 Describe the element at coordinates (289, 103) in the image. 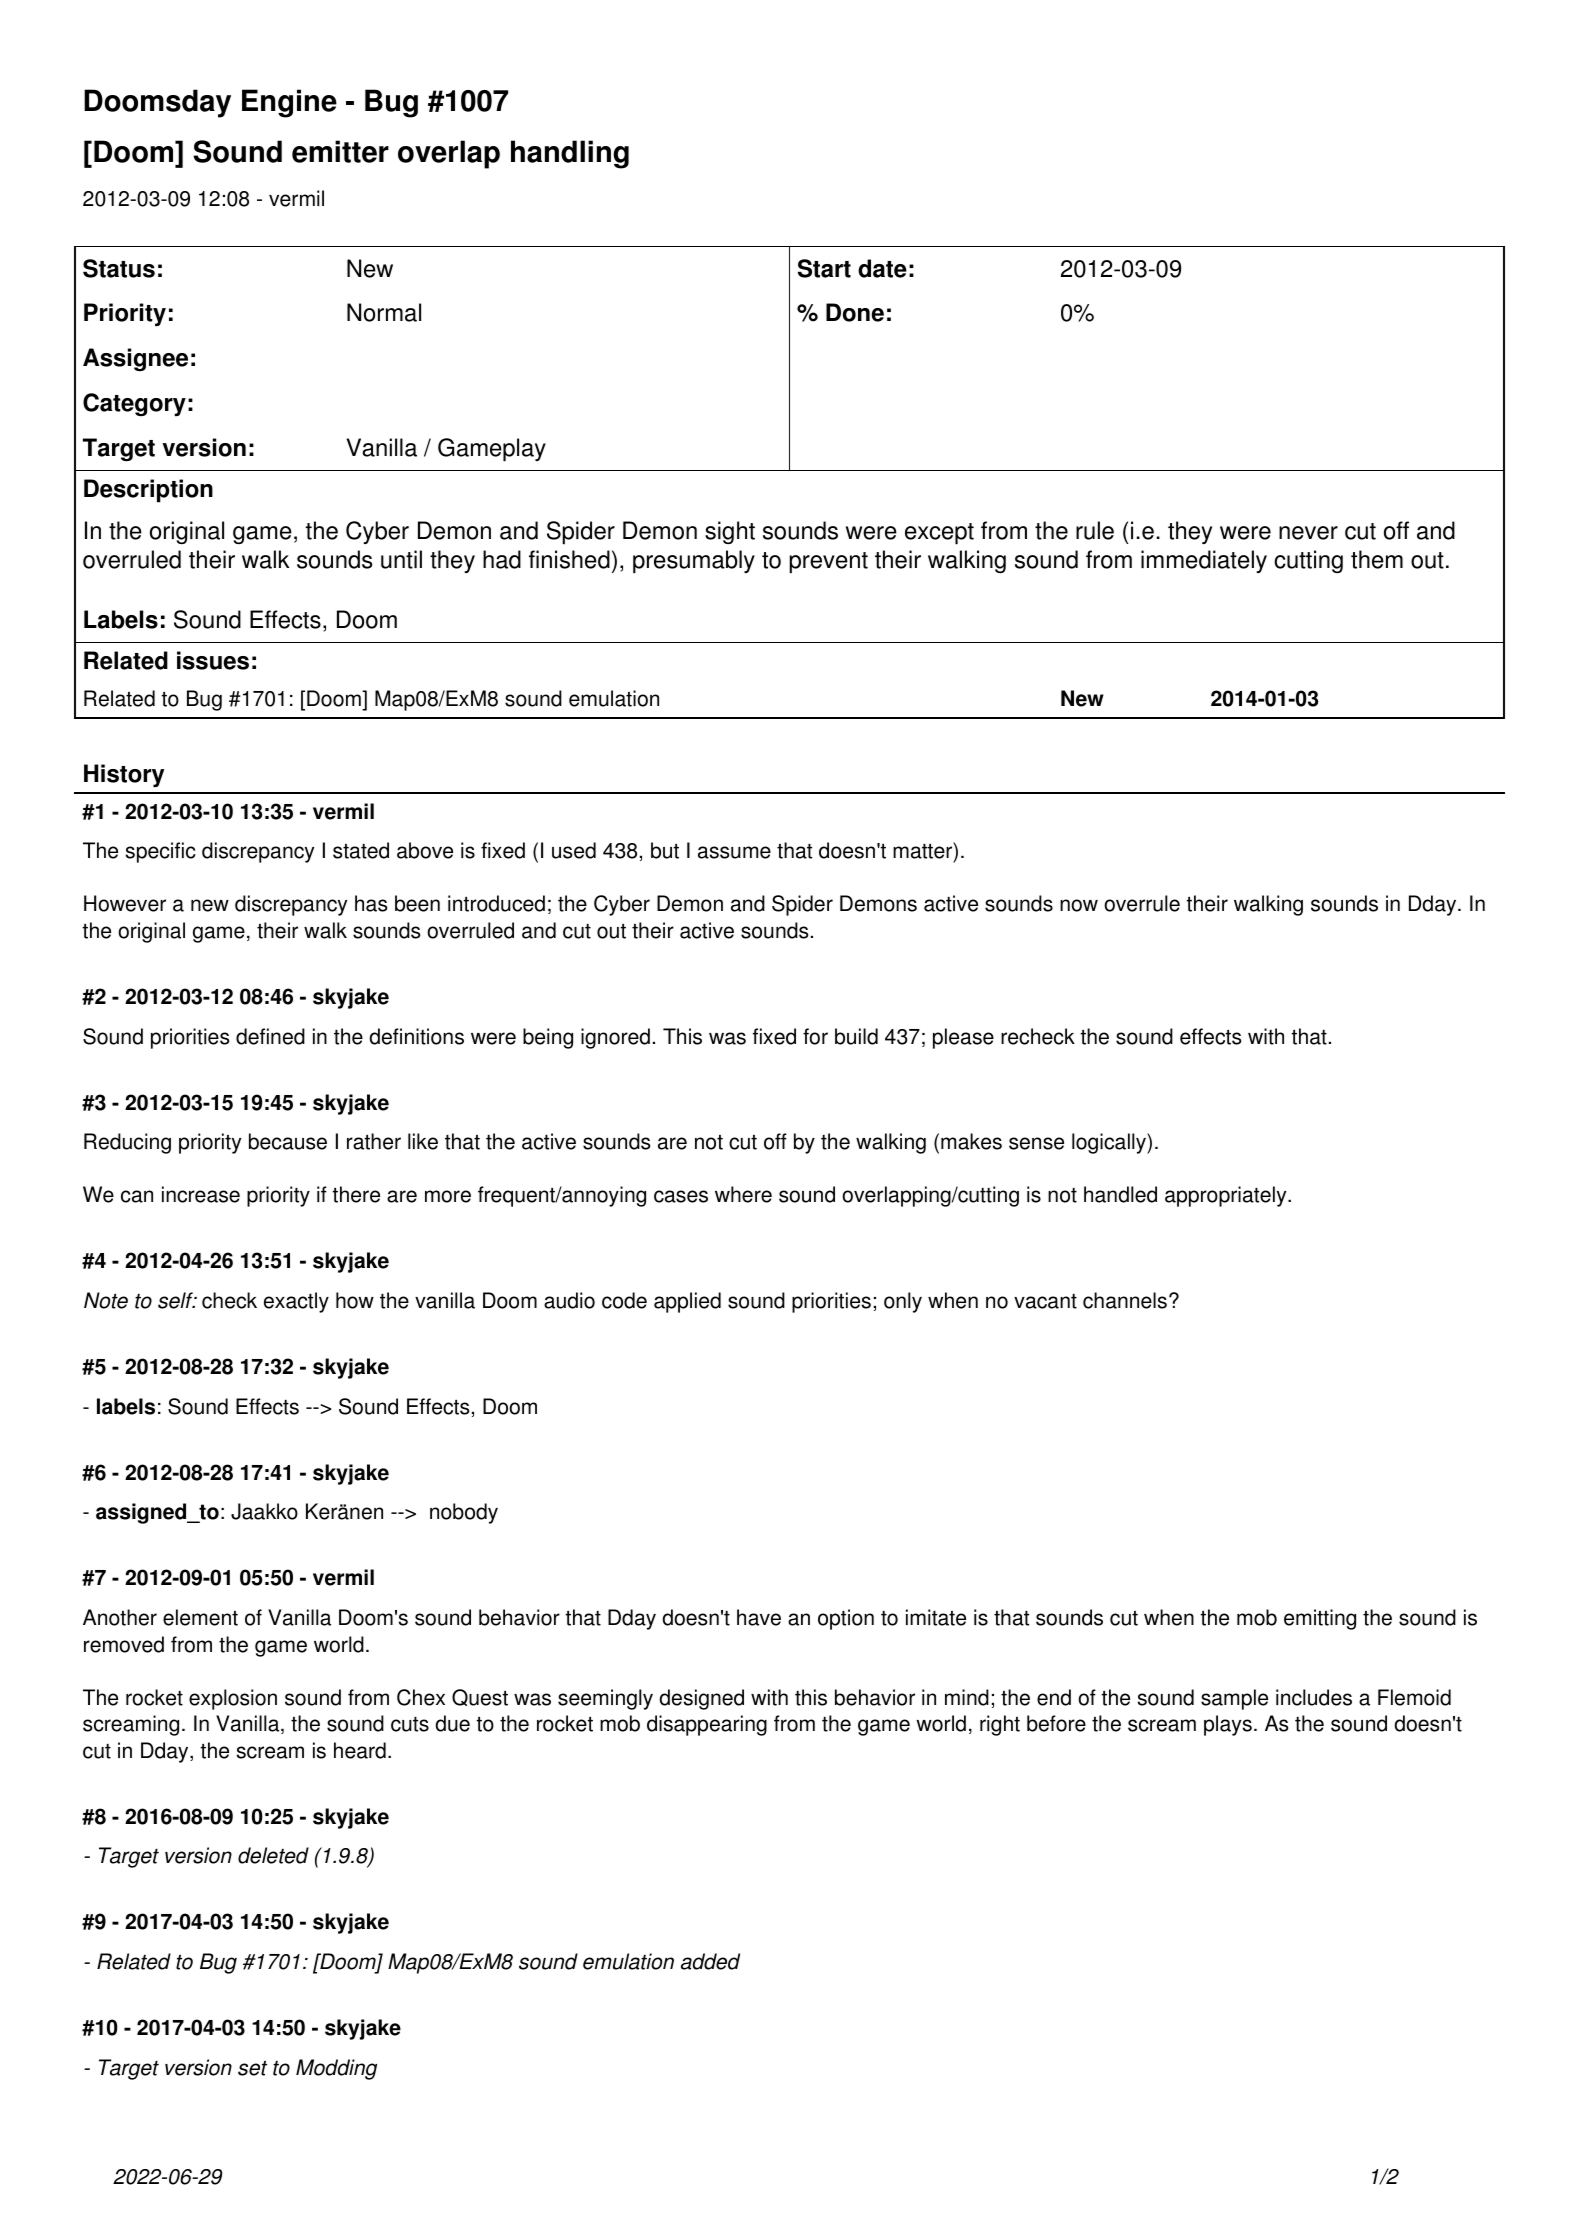

I see `Engine` at that location.
